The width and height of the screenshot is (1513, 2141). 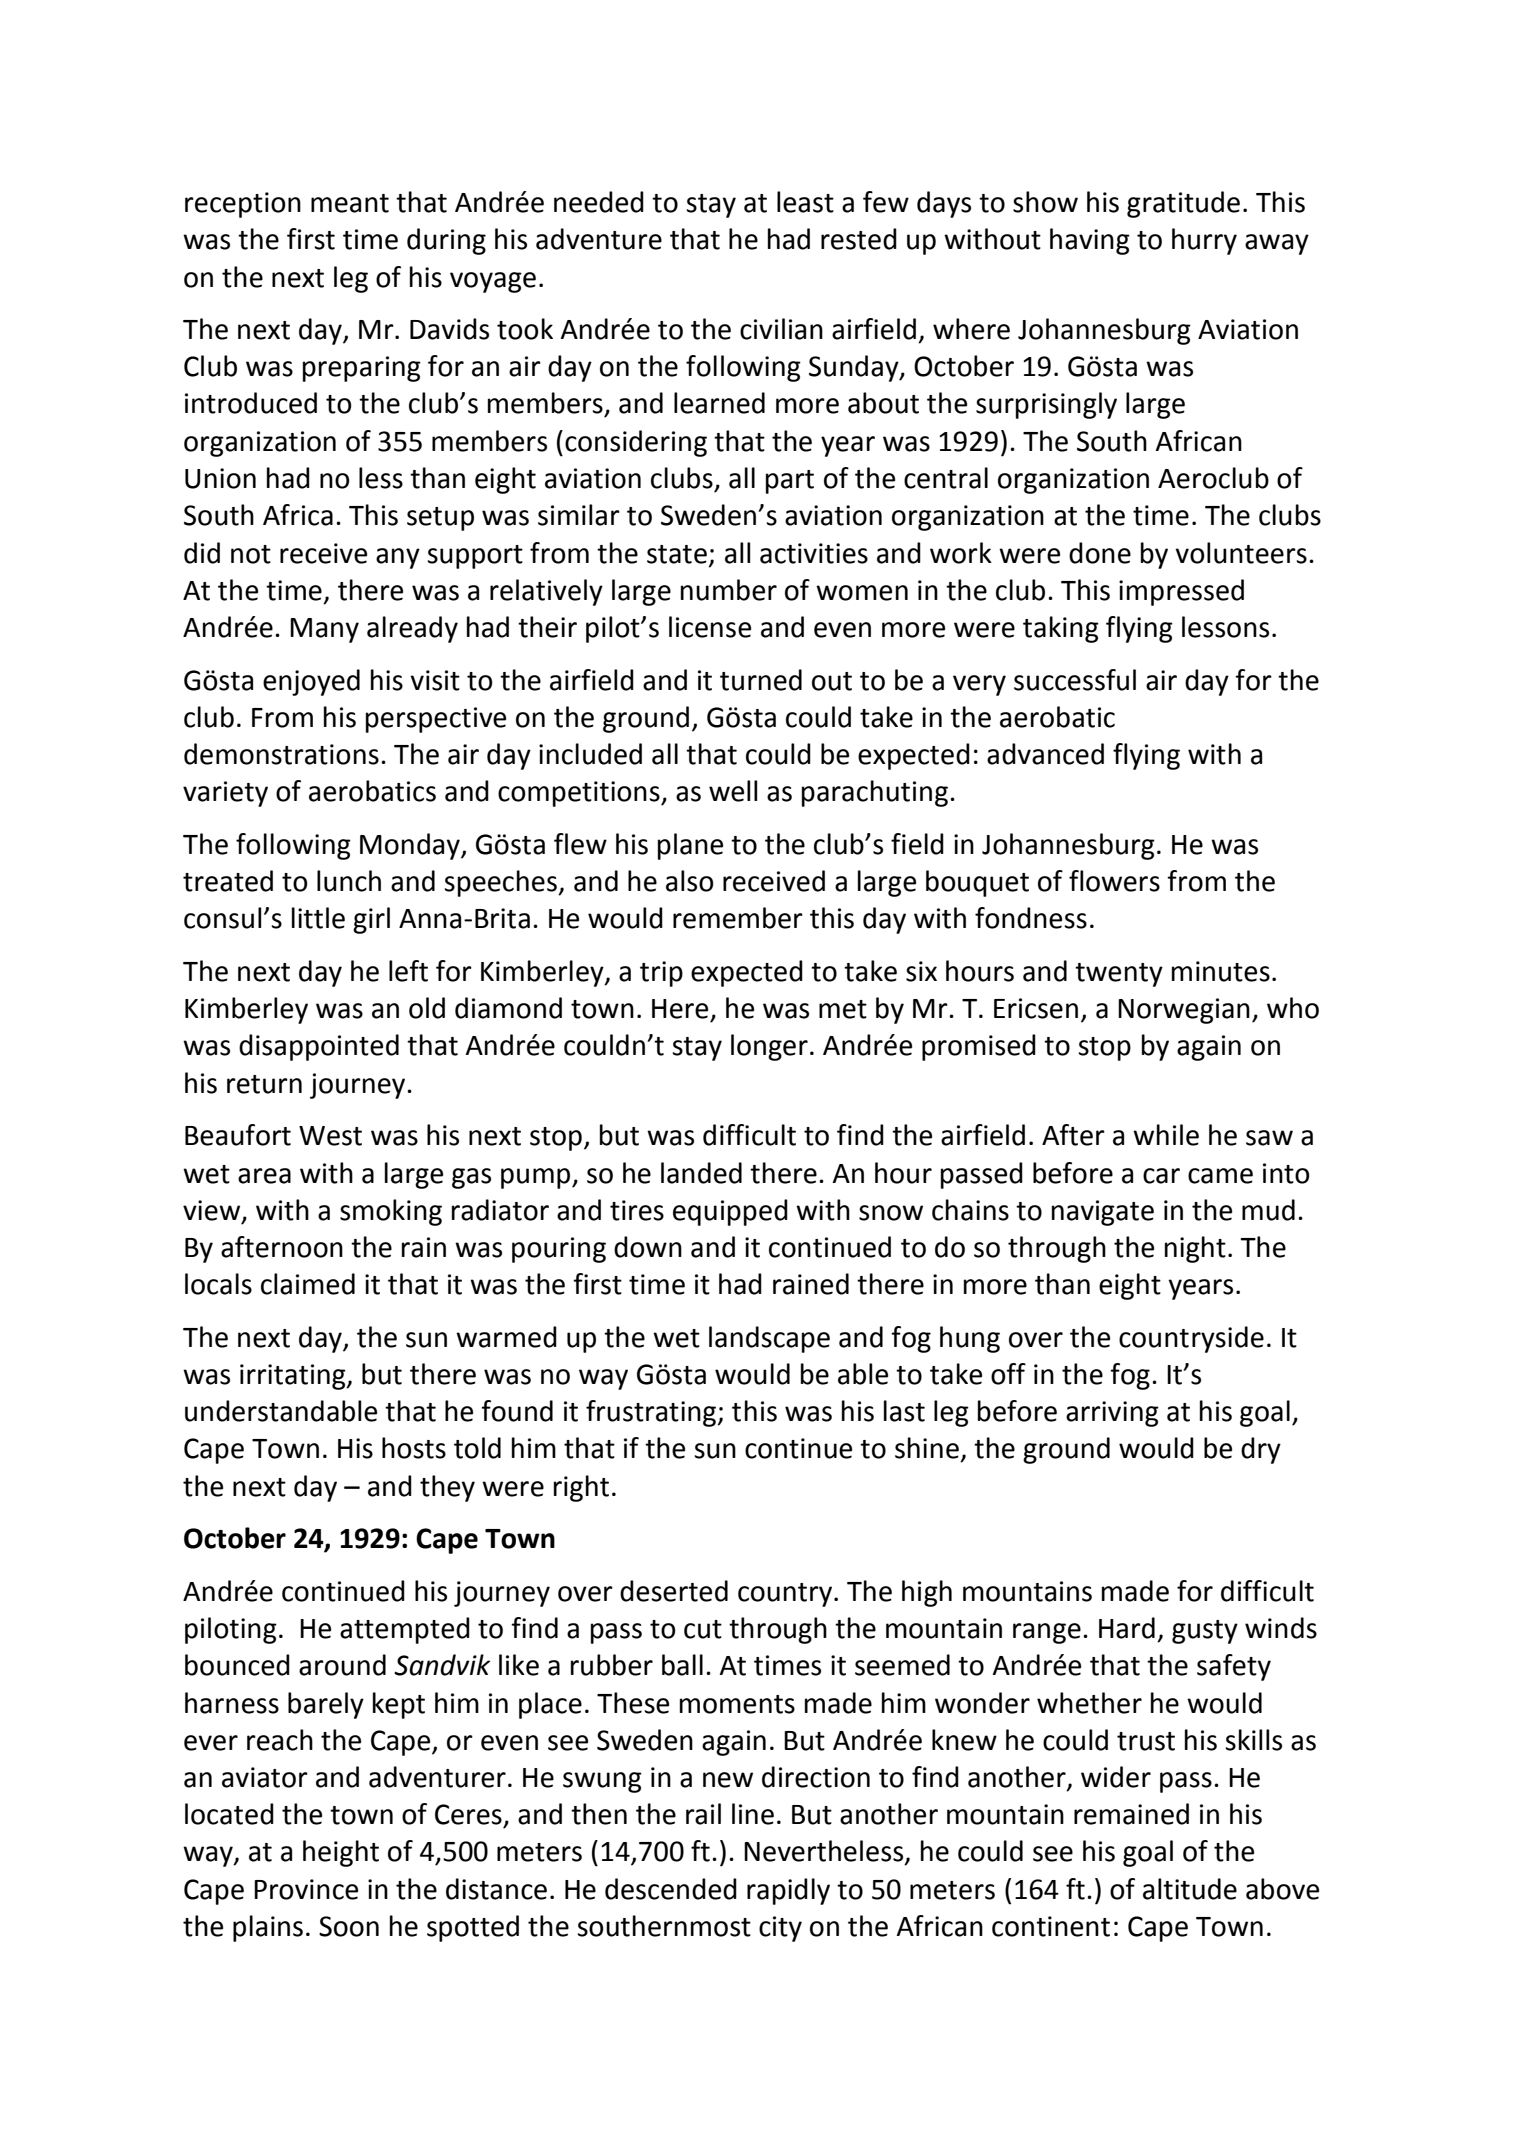 What do you see at coordinates (805, 202) in the screenshot?
I see `least` at bounding box center [805, 202].
